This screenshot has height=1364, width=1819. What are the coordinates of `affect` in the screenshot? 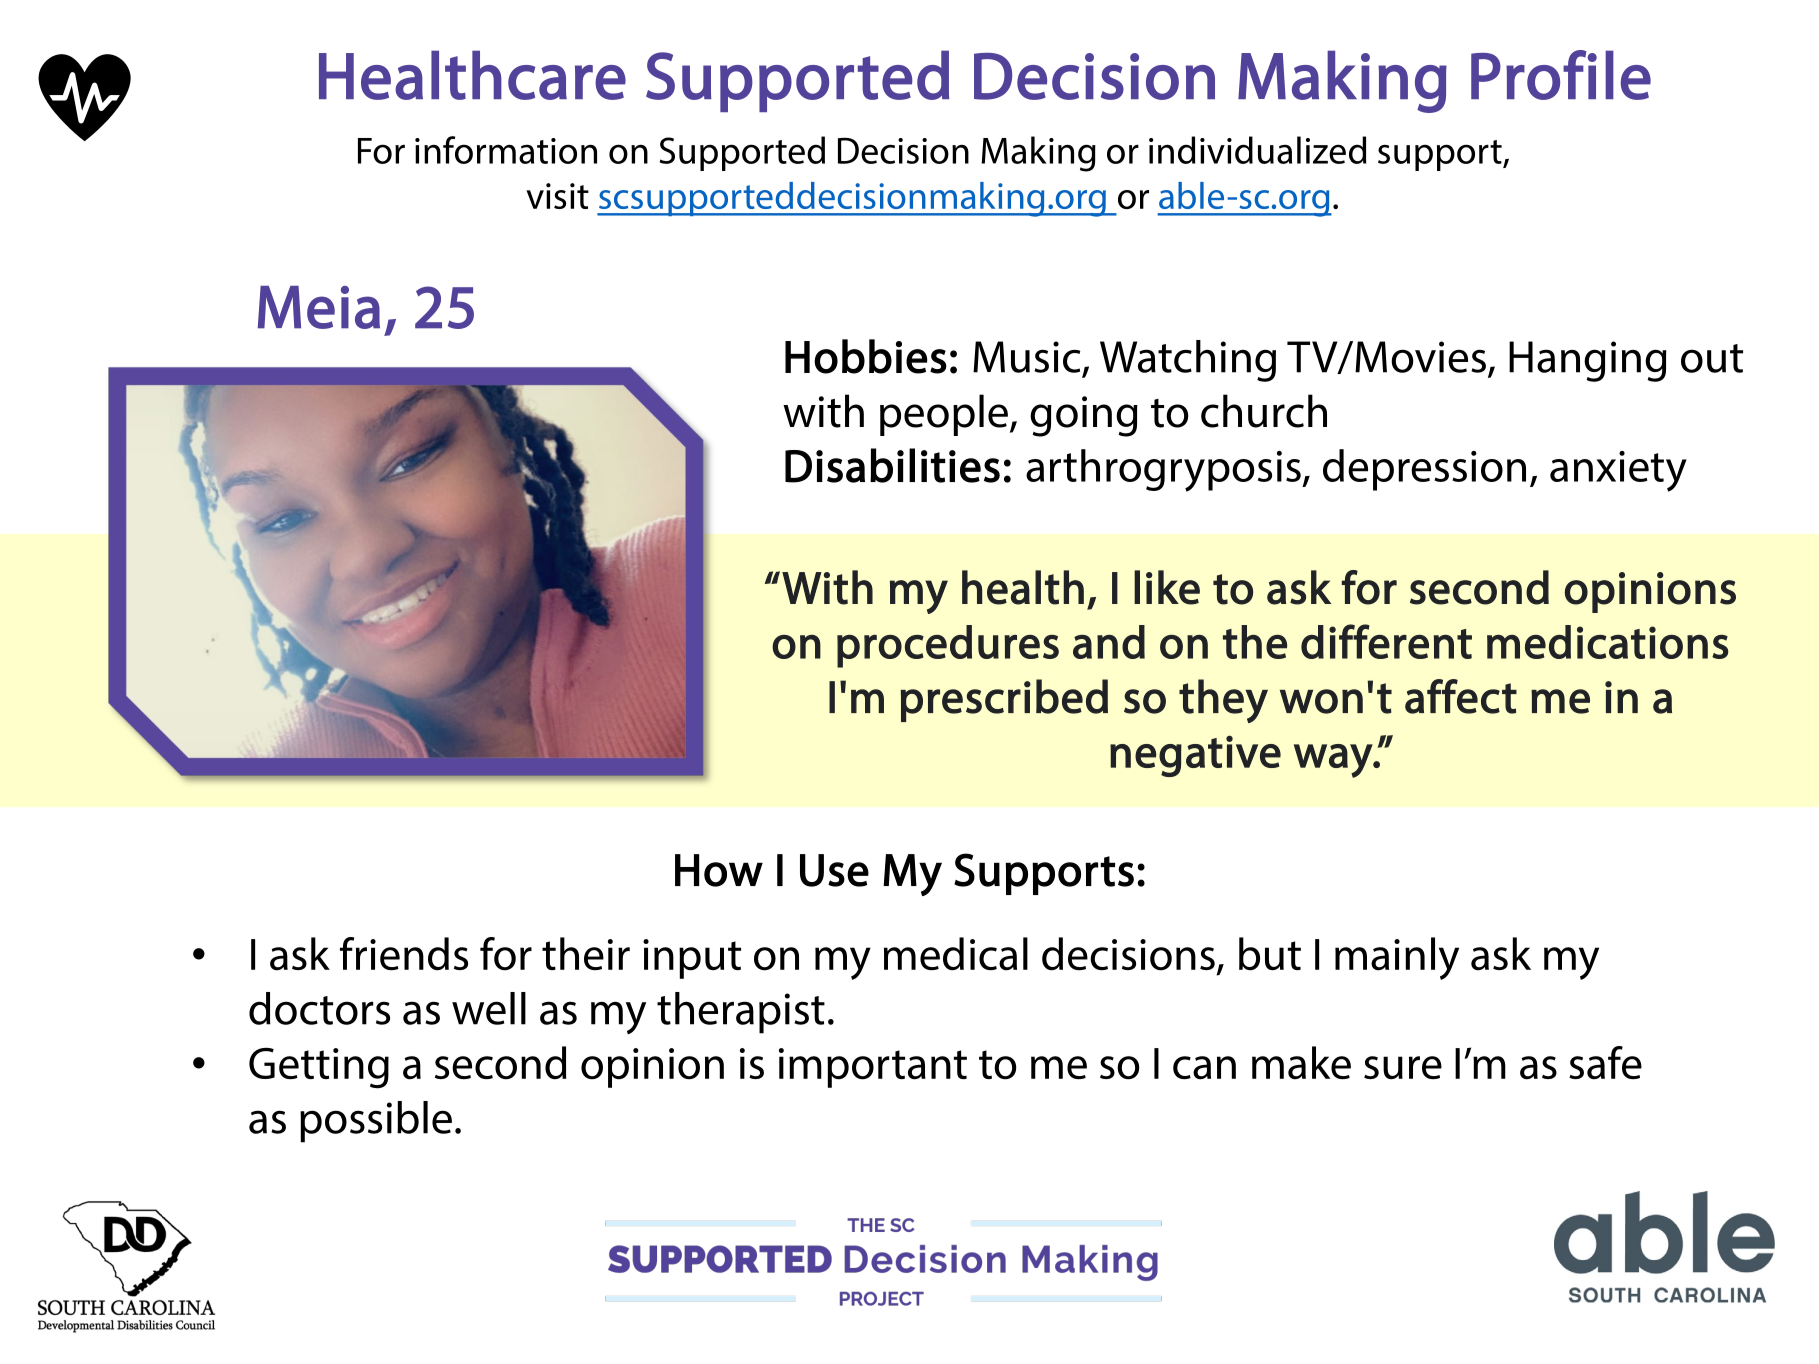 It's located at (1461, 696).
